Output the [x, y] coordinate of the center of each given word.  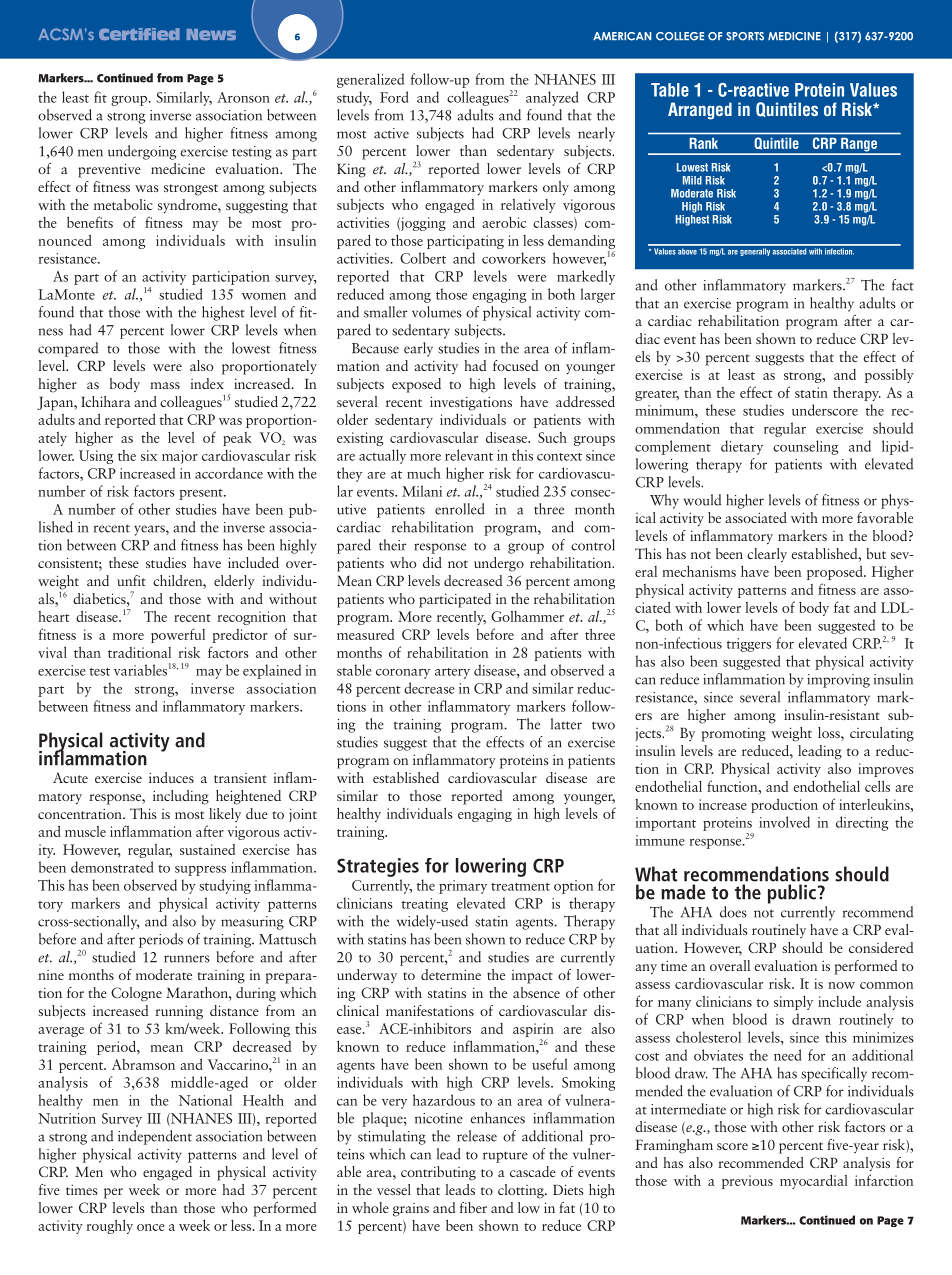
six [149, 455]
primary [463, 887]
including [181, 797]
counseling [805, 447]
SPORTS [745, 36]
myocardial [814, 1181]
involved [784, 822]
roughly [109, 1226]
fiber [473, 1207]
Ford [394, 97]
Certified [139, 34]
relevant [469, 455]
